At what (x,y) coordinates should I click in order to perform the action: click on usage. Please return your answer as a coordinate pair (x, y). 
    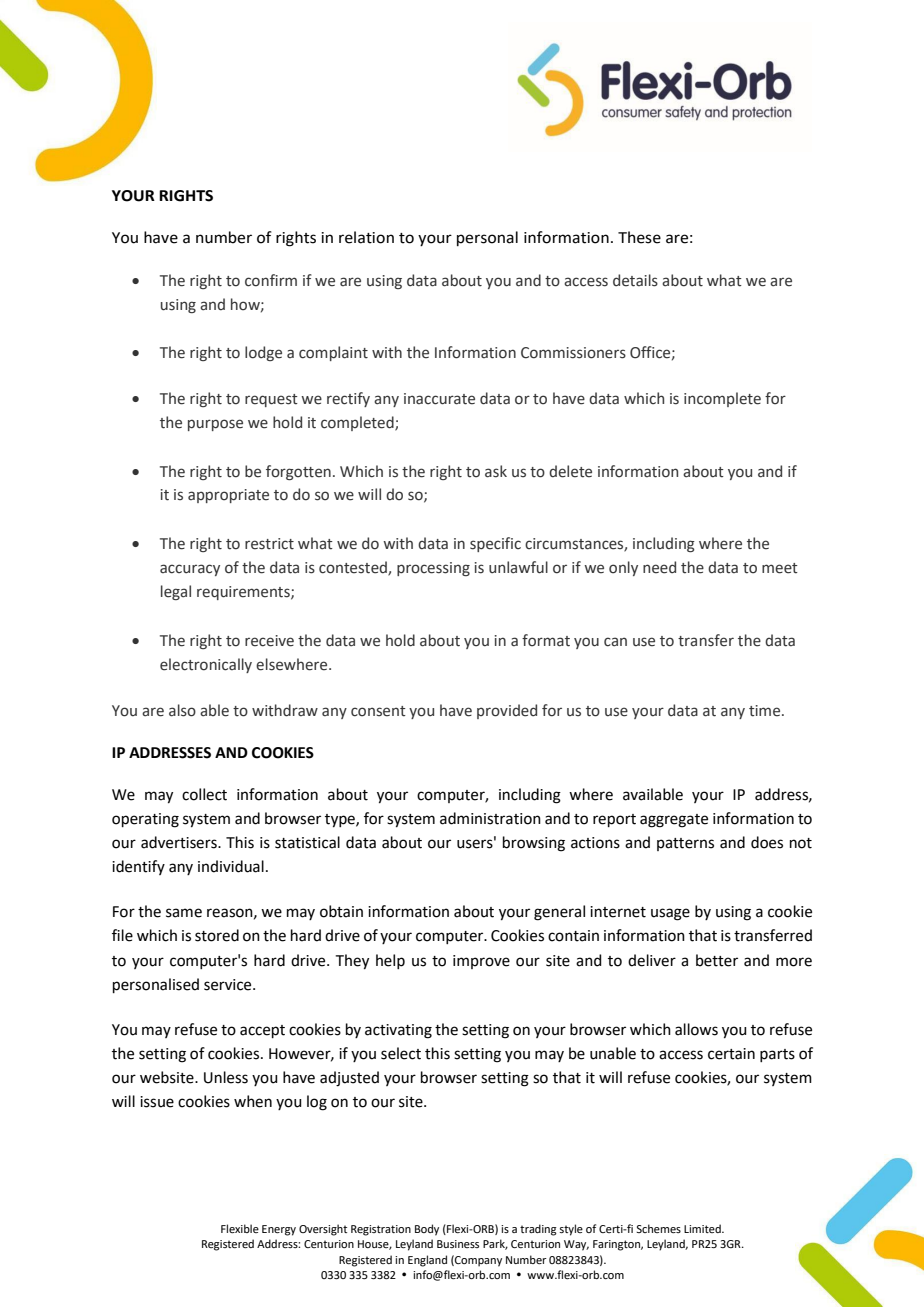
    Looking at the image, I should click on (670, 914).
